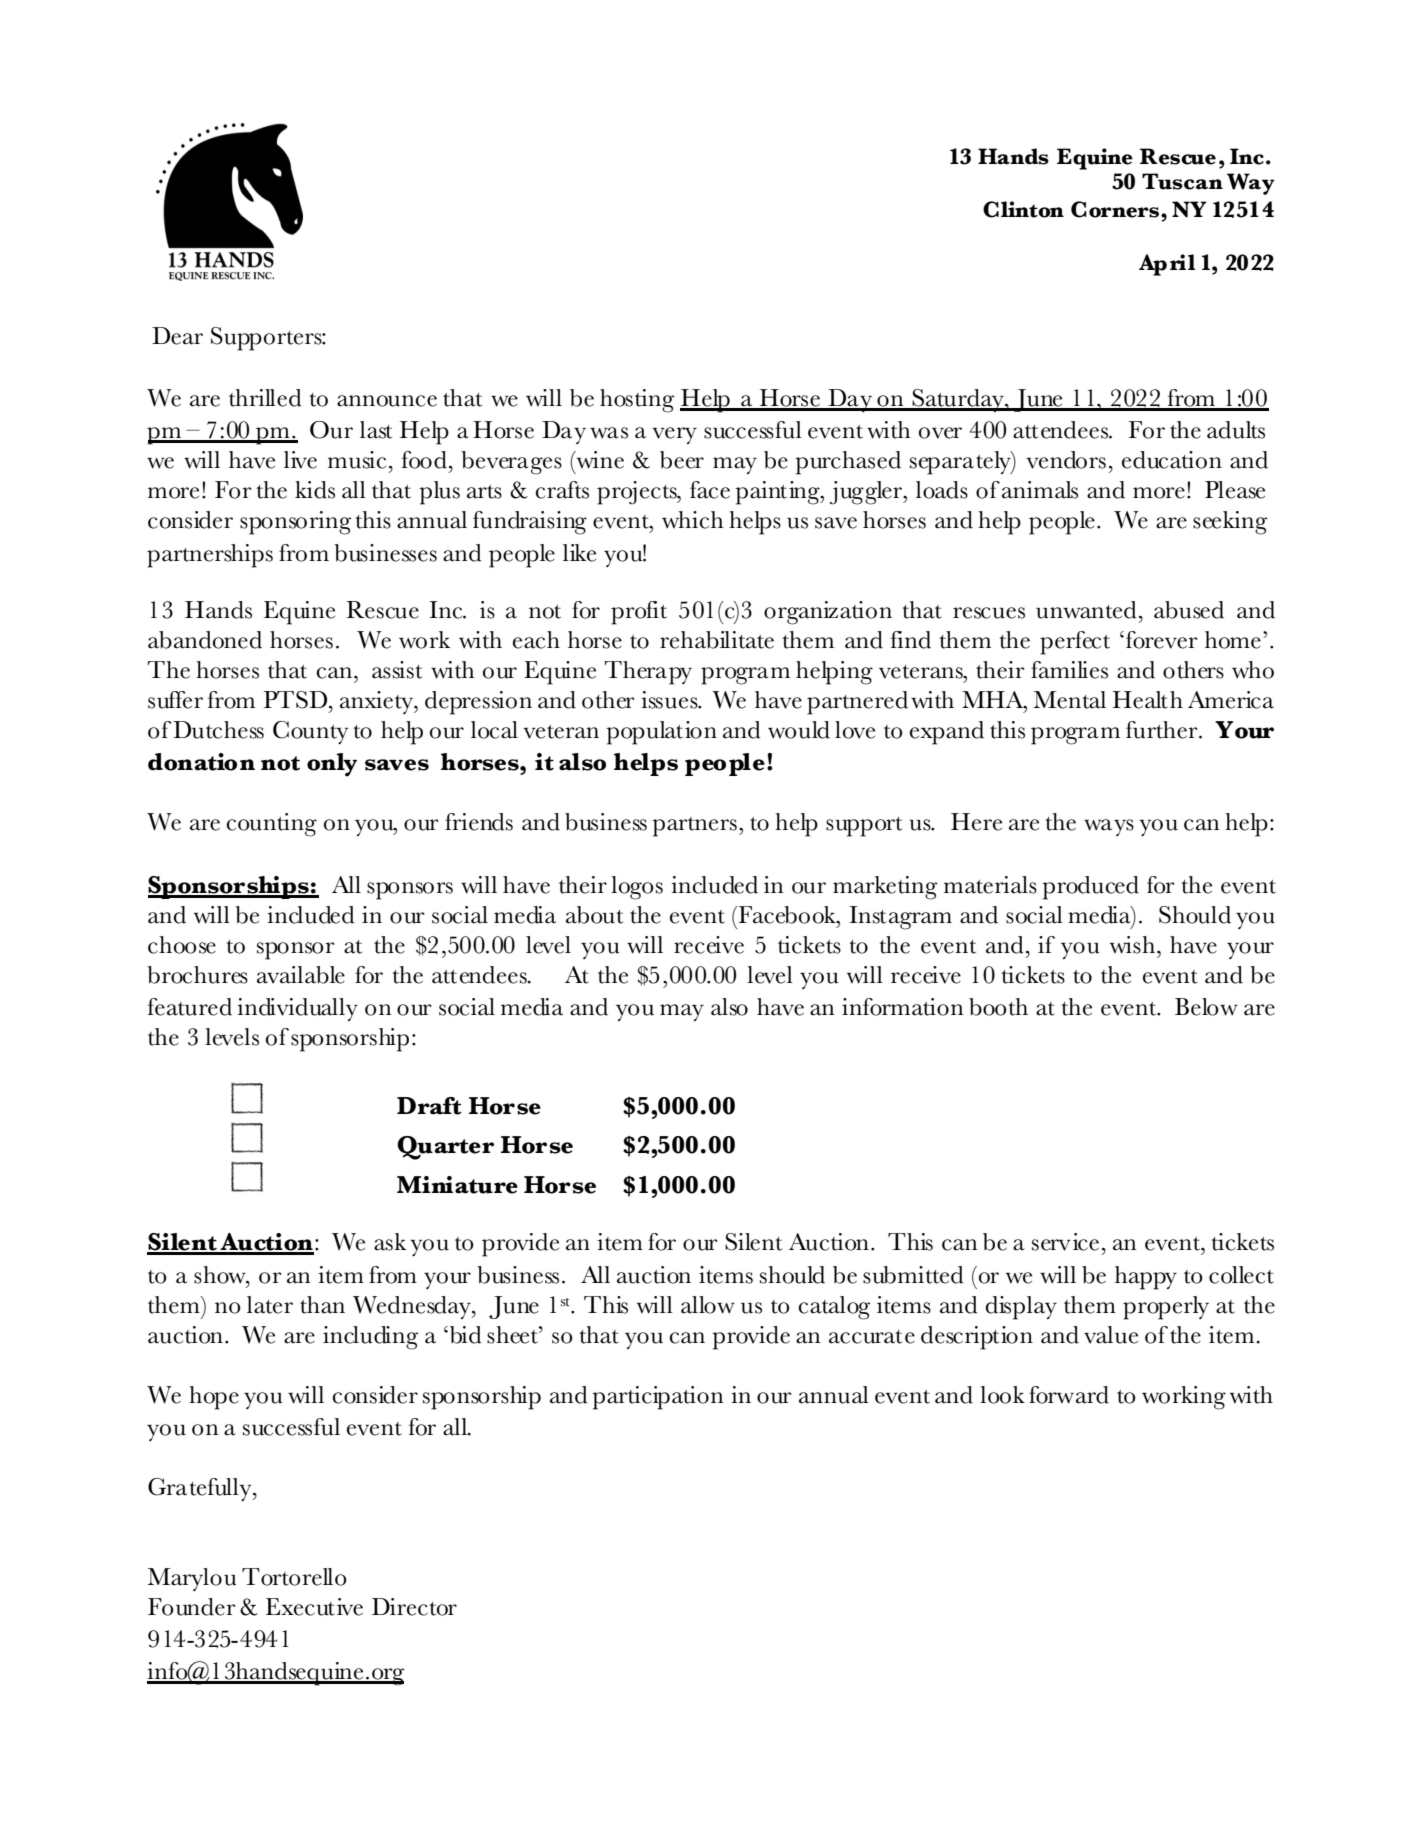 The height and width of the document is (1827, 1412). What do you see at coordinates (1148, 700) in the document?
I see `Health` at bounding box center [1148, 700].
